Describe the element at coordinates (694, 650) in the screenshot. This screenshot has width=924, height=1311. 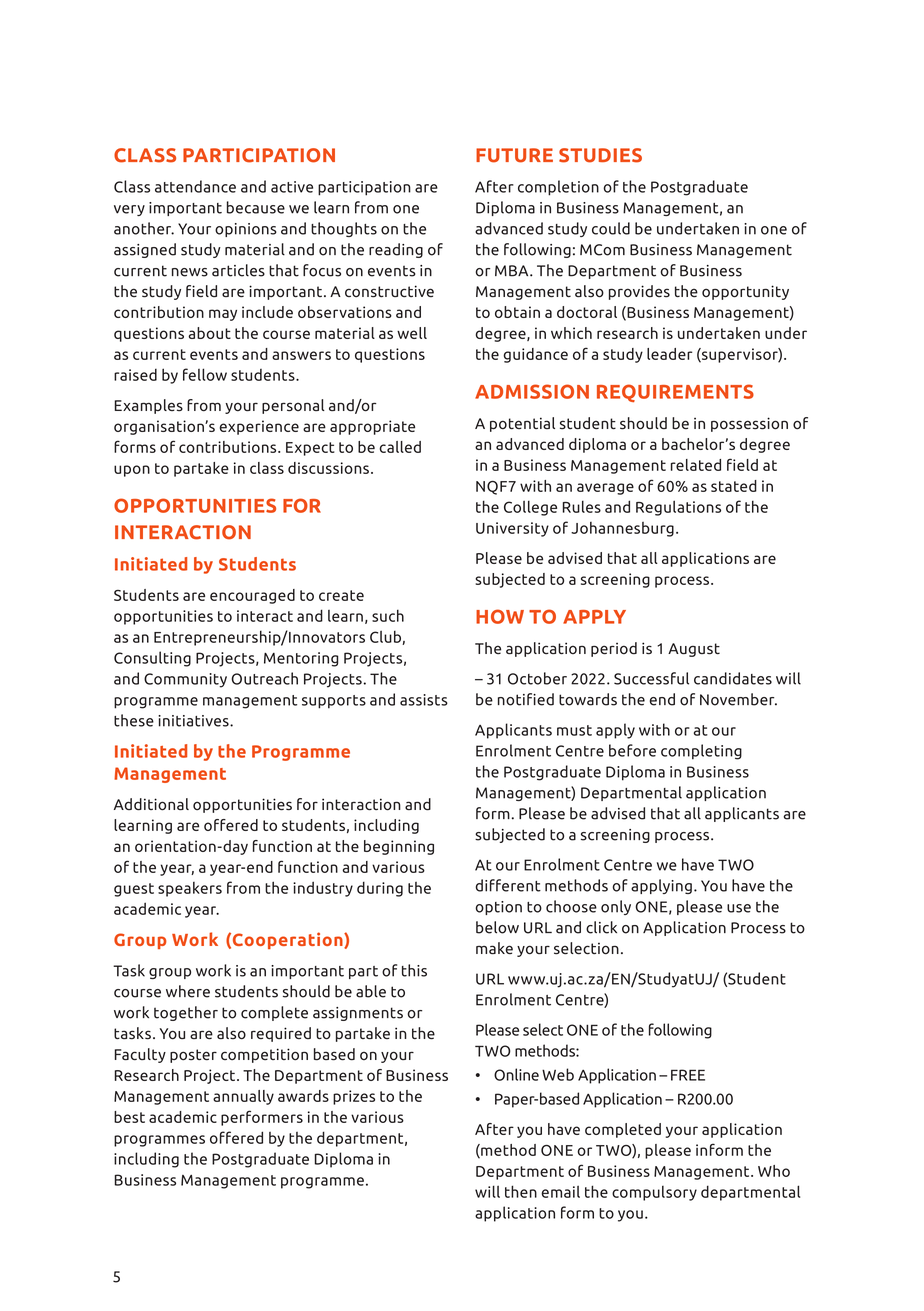
I see `August` at that location.
